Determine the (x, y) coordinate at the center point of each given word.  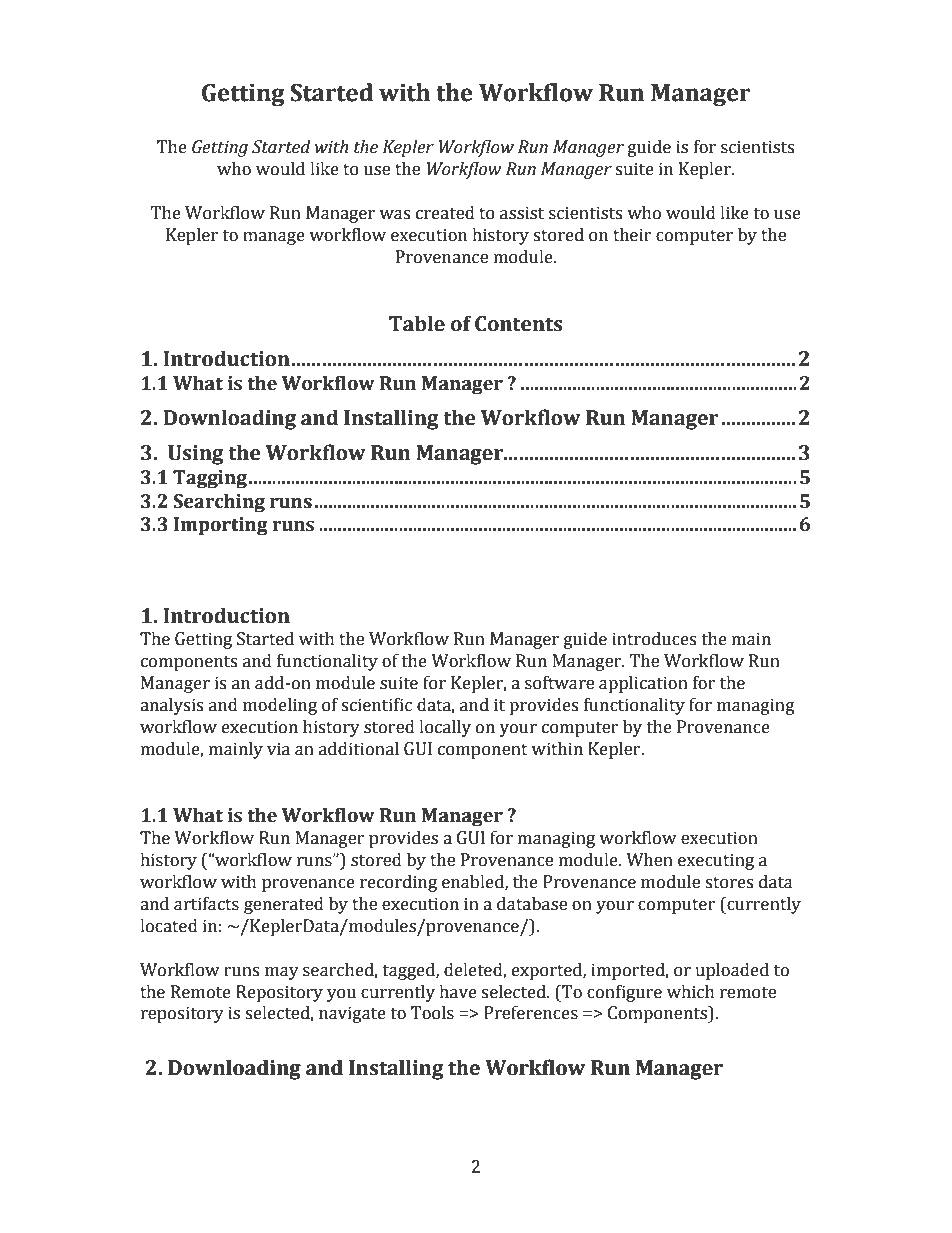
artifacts (206, 904)
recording (398, 883)
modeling (280, 706)
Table (417, 323)
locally (445, 728)
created (445, 213)
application (643, 684)
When (649, 860)
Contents (518, 324)
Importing (221, 526)
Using (196, 455)
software (559, 683)
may (282, 973)
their (632, 235)
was (394, 215)
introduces (654, 639)
